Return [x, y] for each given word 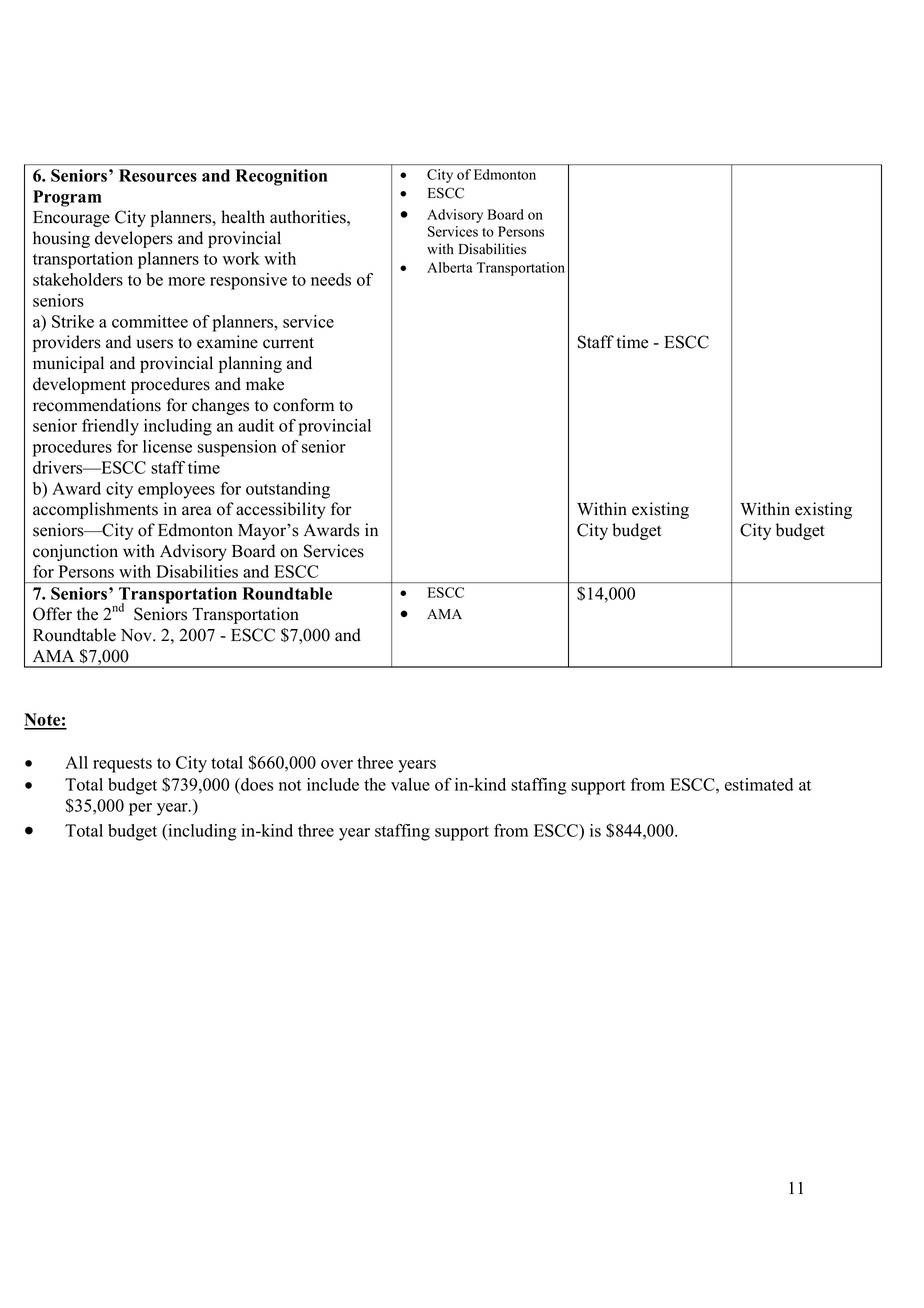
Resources [158, 175]
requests [122, 765]
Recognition [281, 177]
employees [176, 490]
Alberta [450, 267]
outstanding [288, 490]
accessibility [281, 510]
